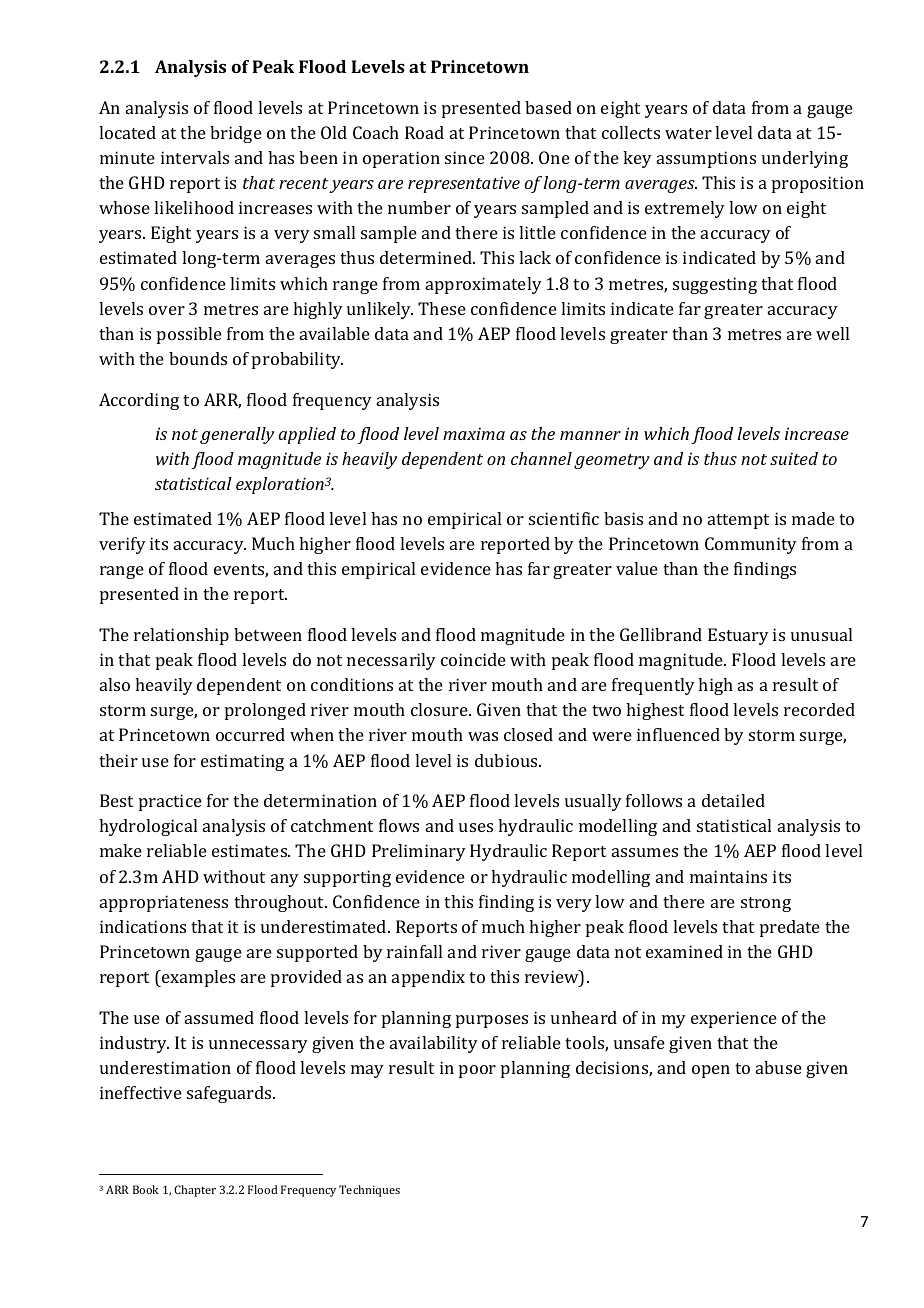  Describe the element at coordinates (122, 545) in the screenshot. I see `verify` at that location.
